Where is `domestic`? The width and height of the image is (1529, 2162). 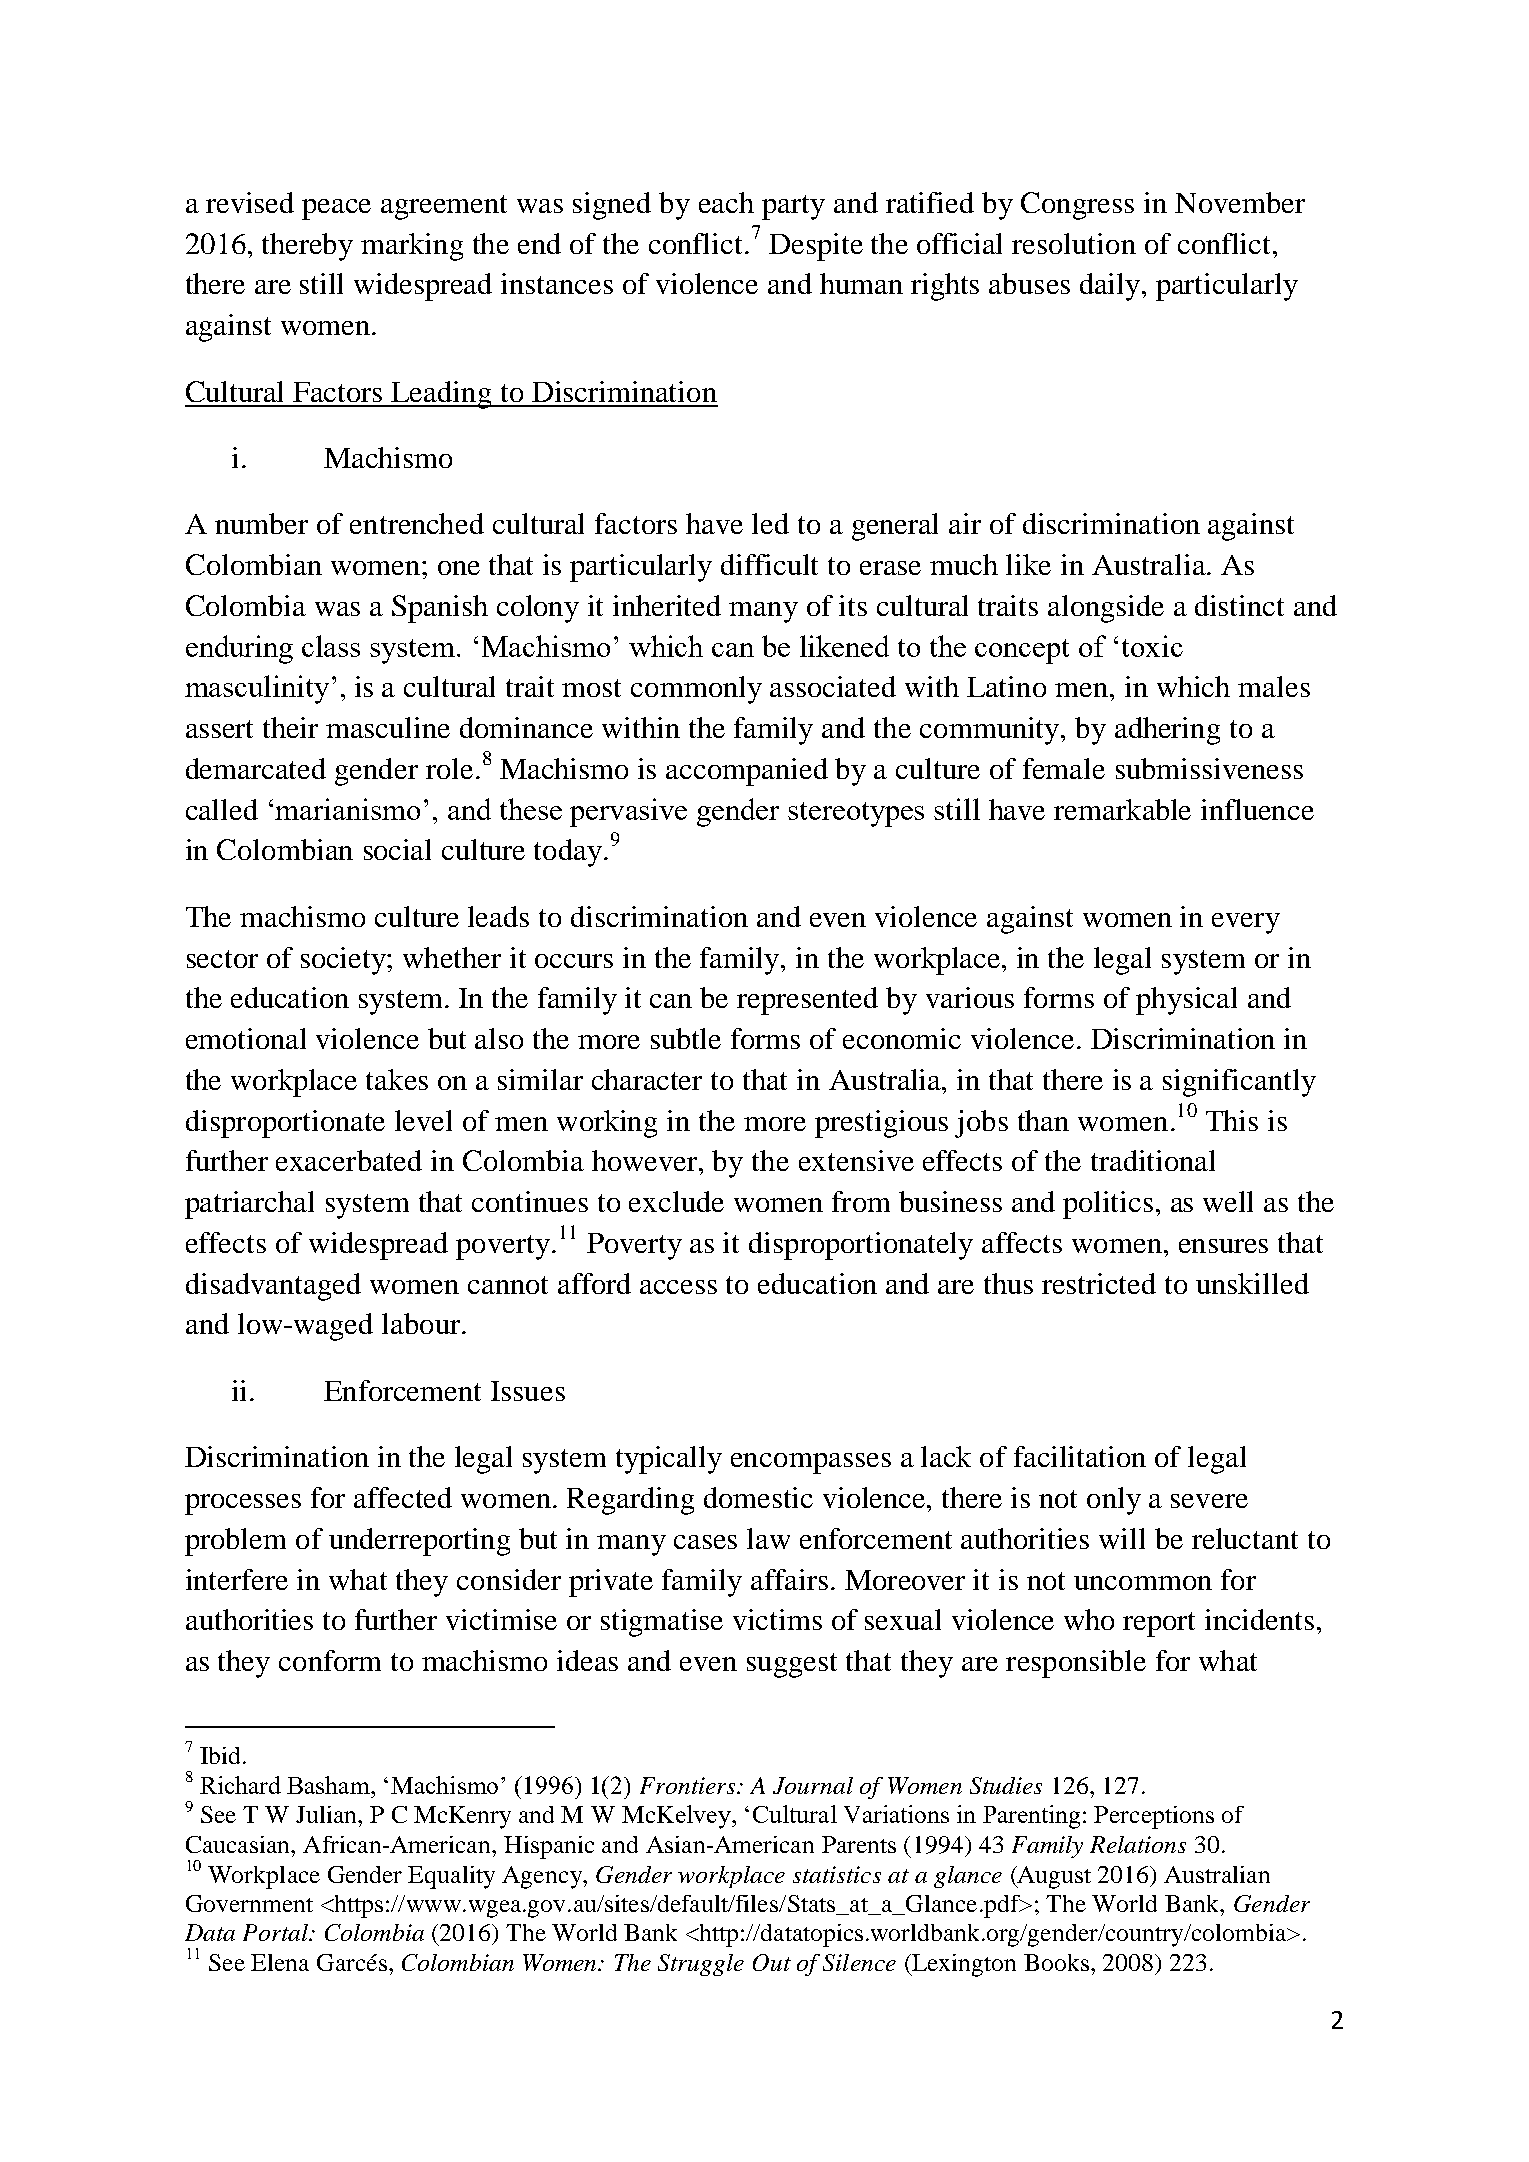
domestic is located at coordinates (758, 1497).
